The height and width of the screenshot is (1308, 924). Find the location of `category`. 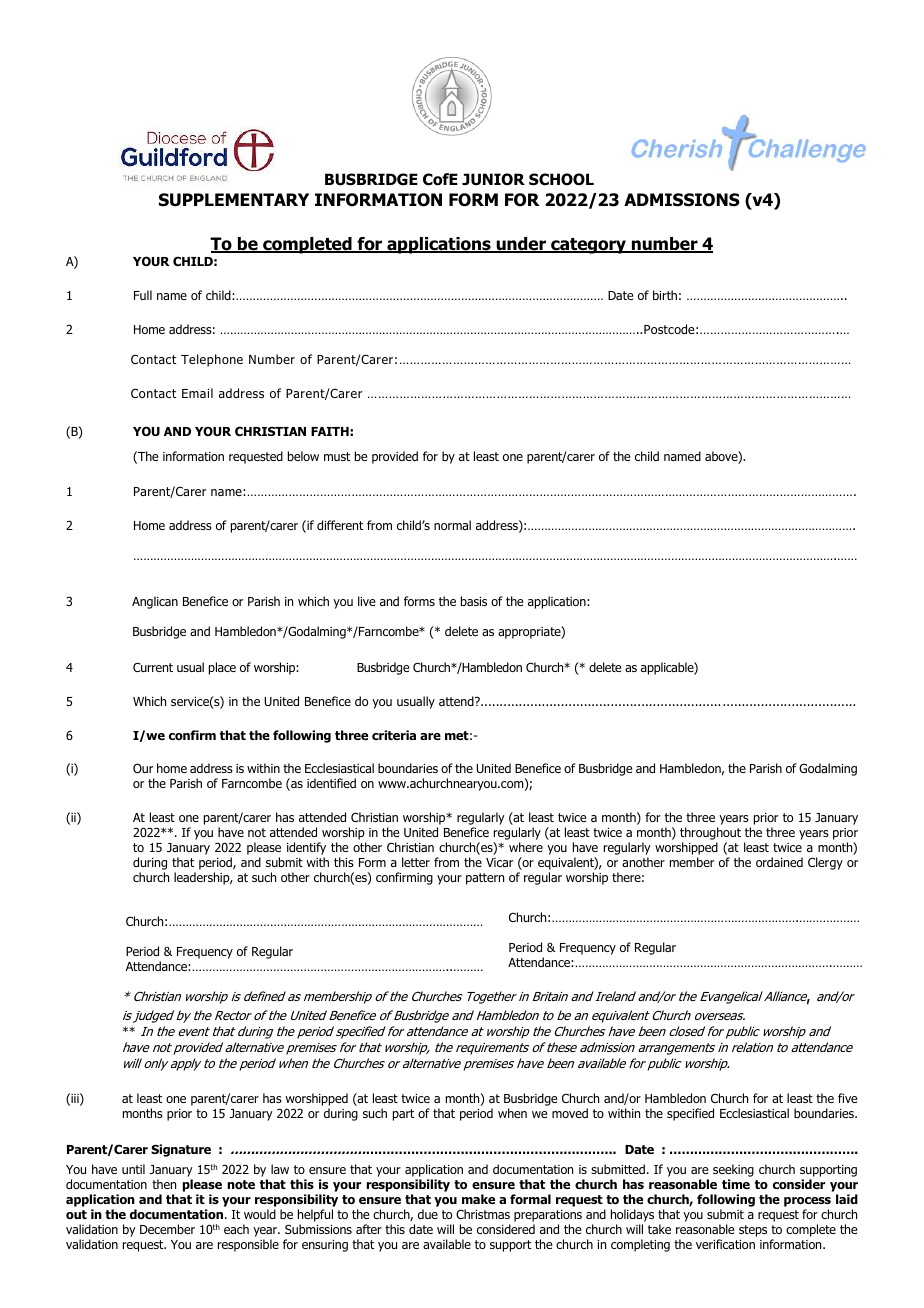

category is located at coordinates (589, 246).
